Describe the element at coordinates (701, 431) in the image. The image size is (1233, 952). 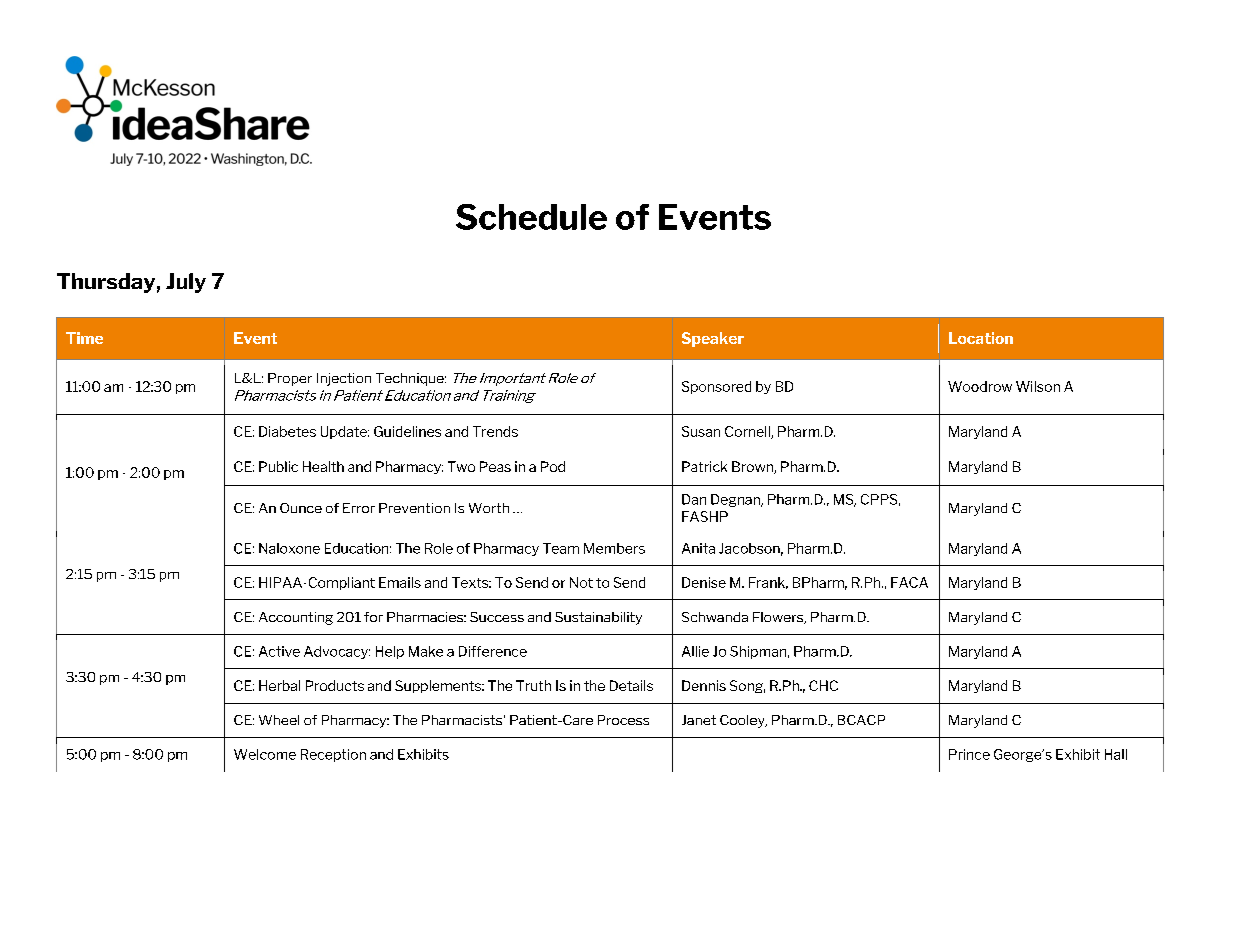
I see `Susan` at that location.
